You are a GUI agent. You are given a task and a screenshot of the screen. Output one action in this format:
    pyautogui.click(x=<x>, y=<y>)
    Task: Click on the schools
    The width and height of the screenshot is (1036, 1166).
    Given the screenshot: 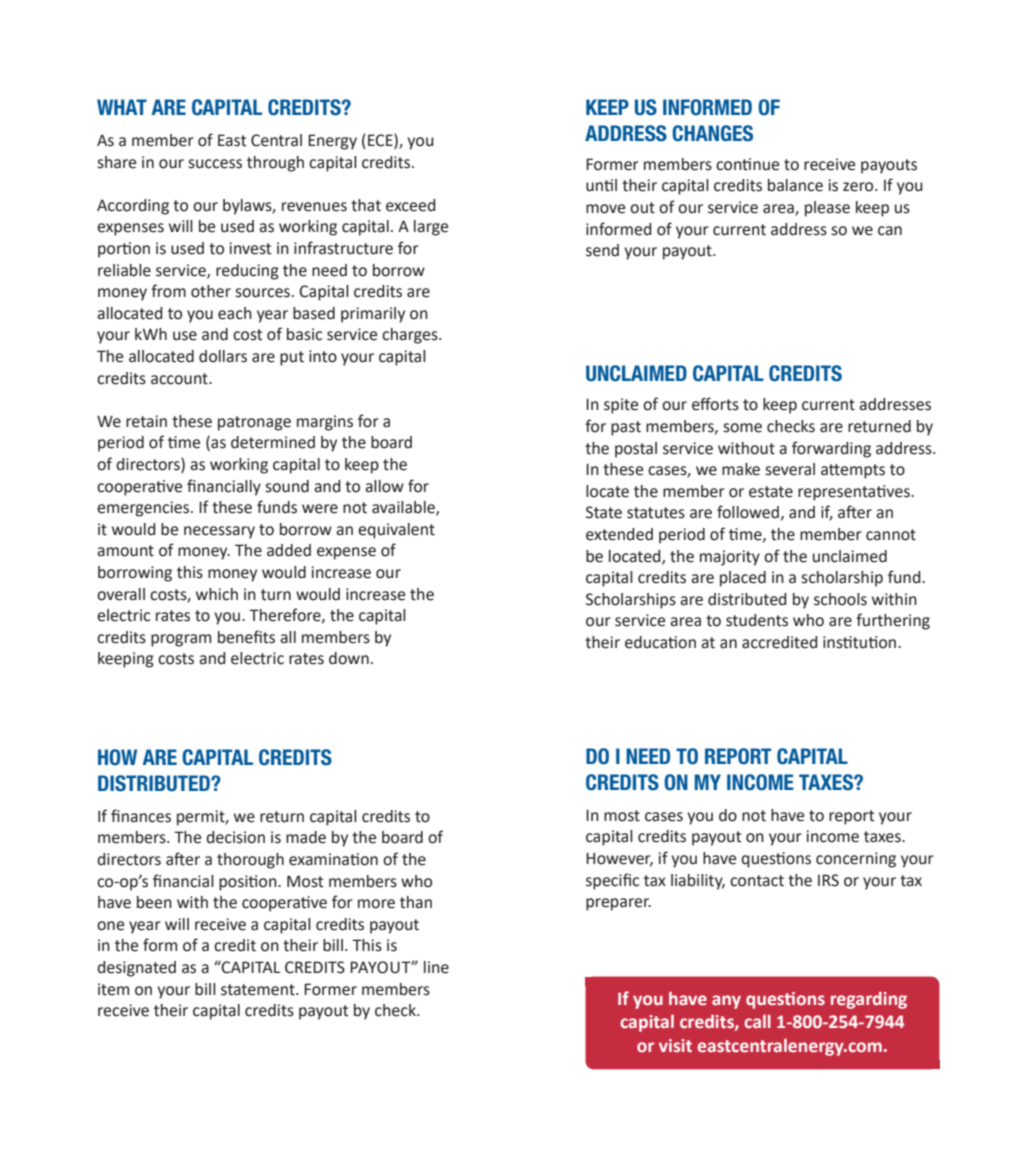 What is the action you would take?
    pyautogui.click(x=840, y=599)
